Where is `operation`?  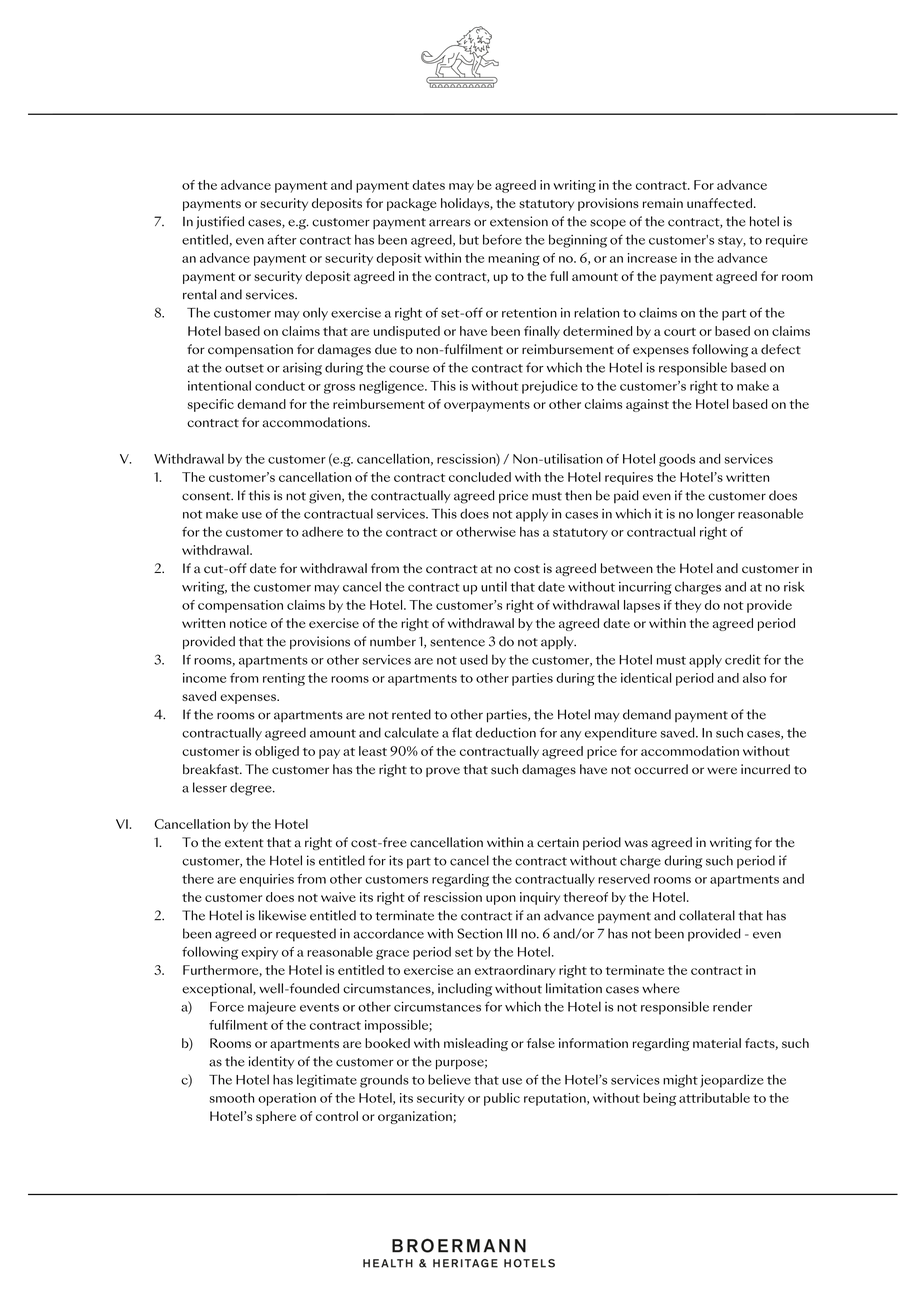
operation is located at coordinates (287, 1099).
